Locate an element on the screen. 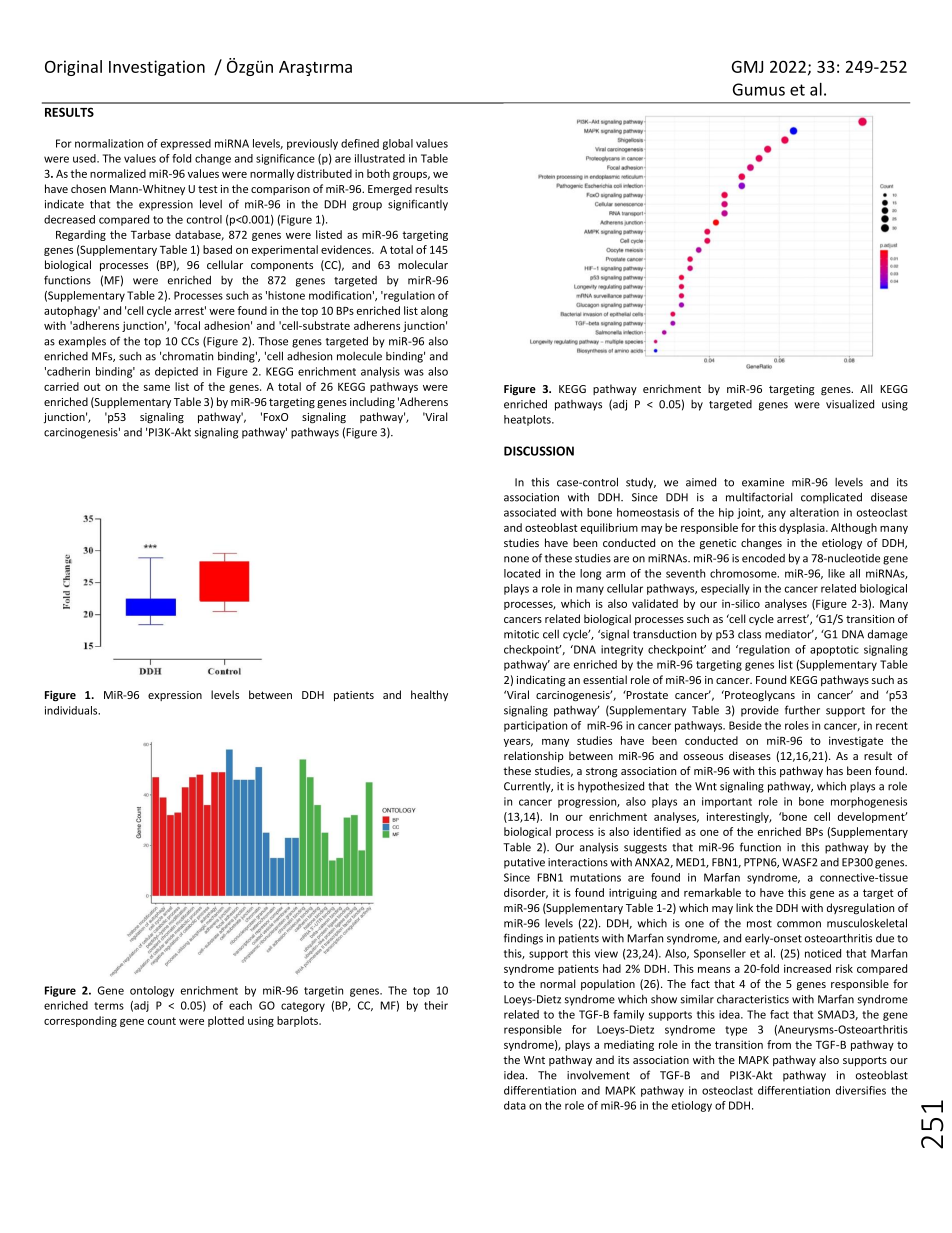  Investigation is located at coordinates (157, 68).
